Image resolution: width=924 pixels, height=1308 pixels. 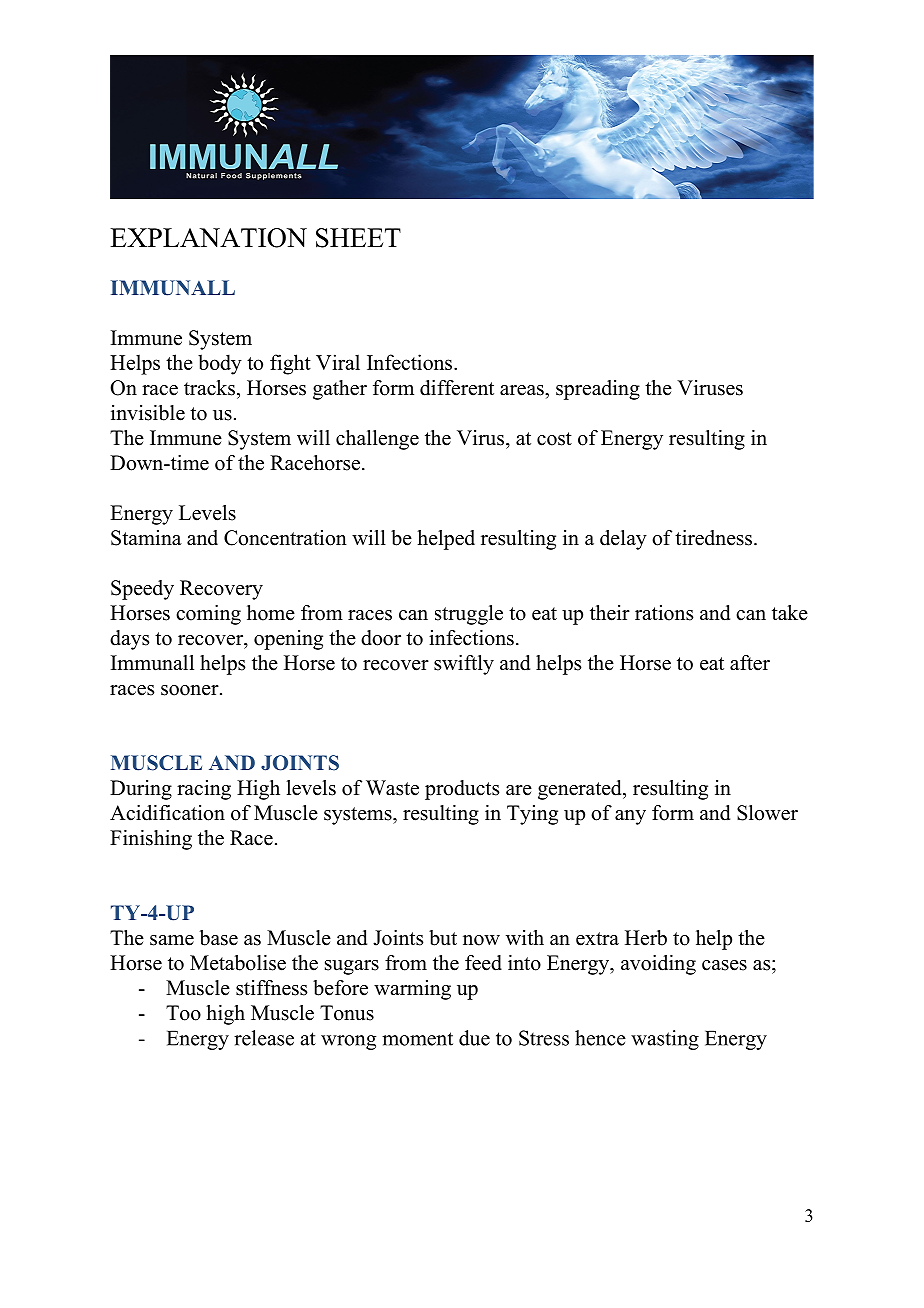 I want to click on invisible, so click(x=148, y=413).
